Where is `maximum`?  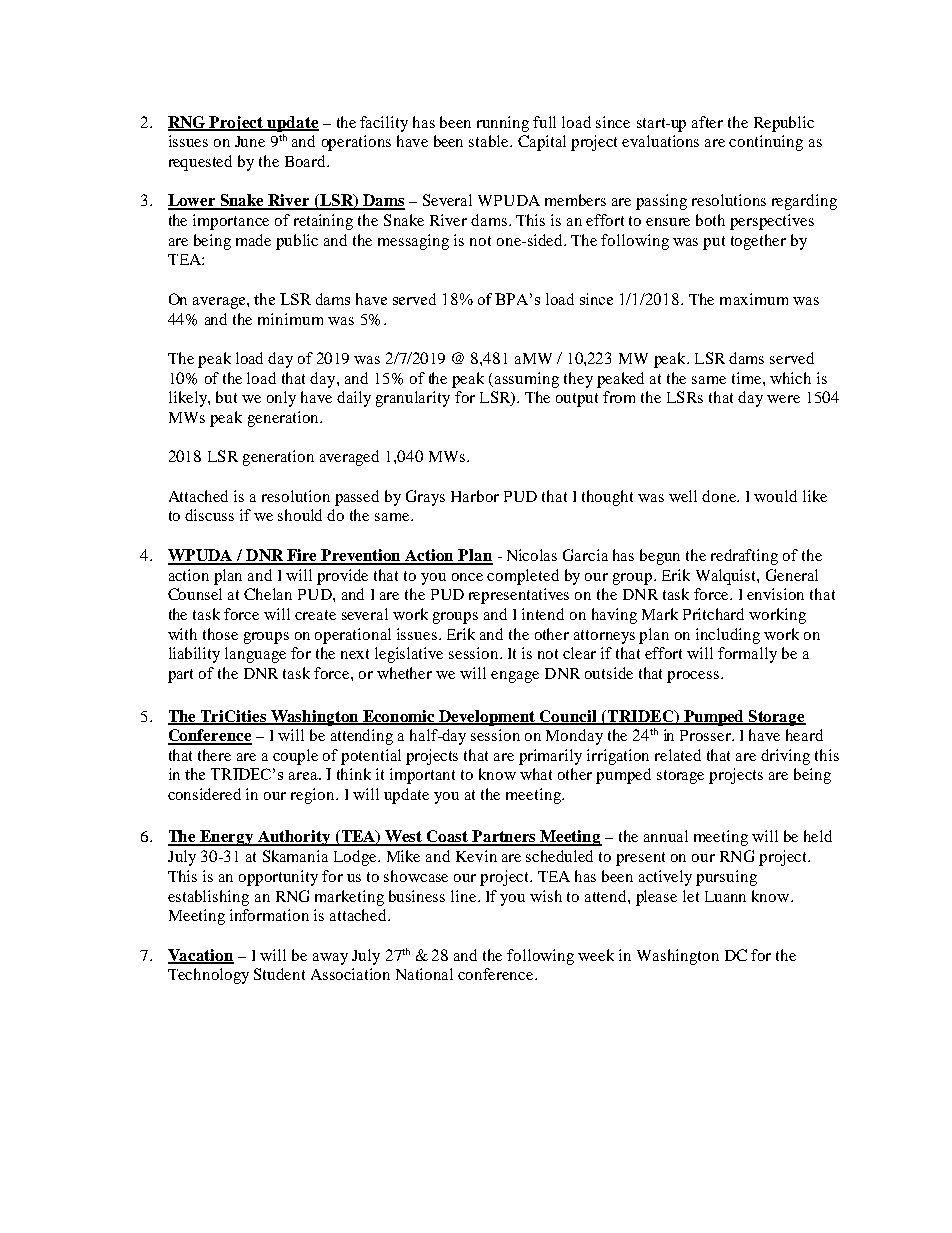
maximum is located at coordinates (754, 299).
